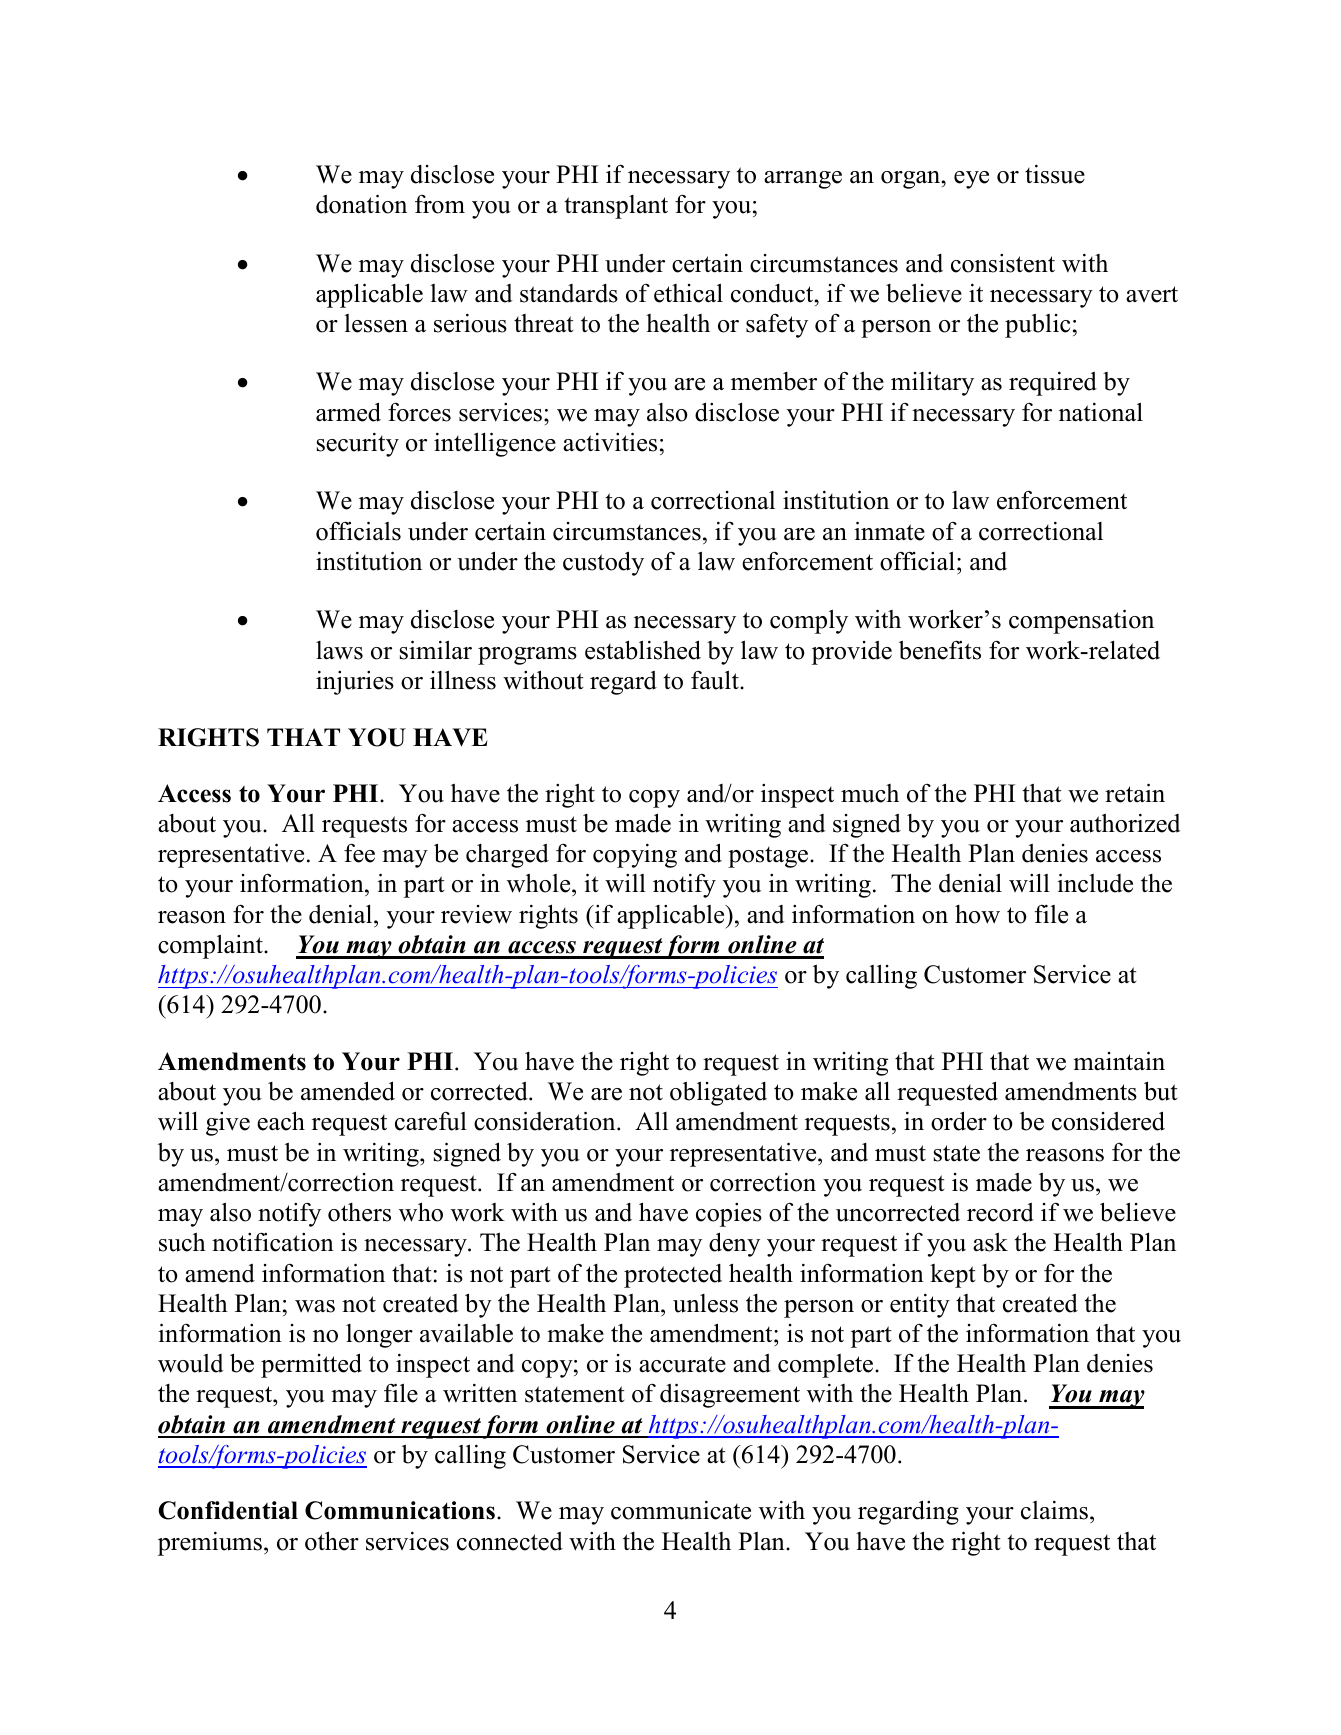 This screenshot has width=1341, height=1735. Describe the element at coordinates (361, 204) in the screenshot. I see `donation` at that location.
